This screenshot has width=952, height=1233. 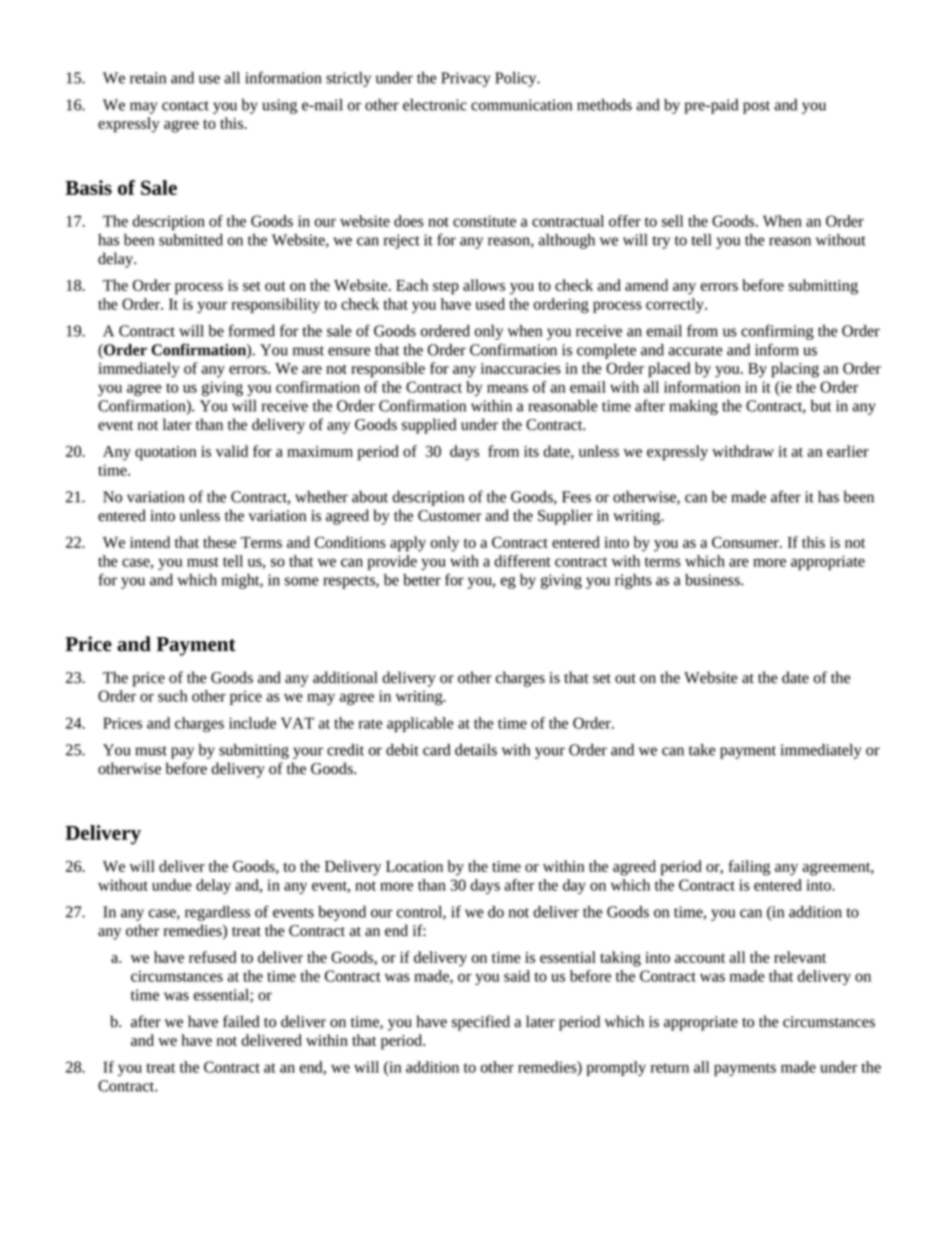 I want to click on contact, so click(x=185, y=106).
